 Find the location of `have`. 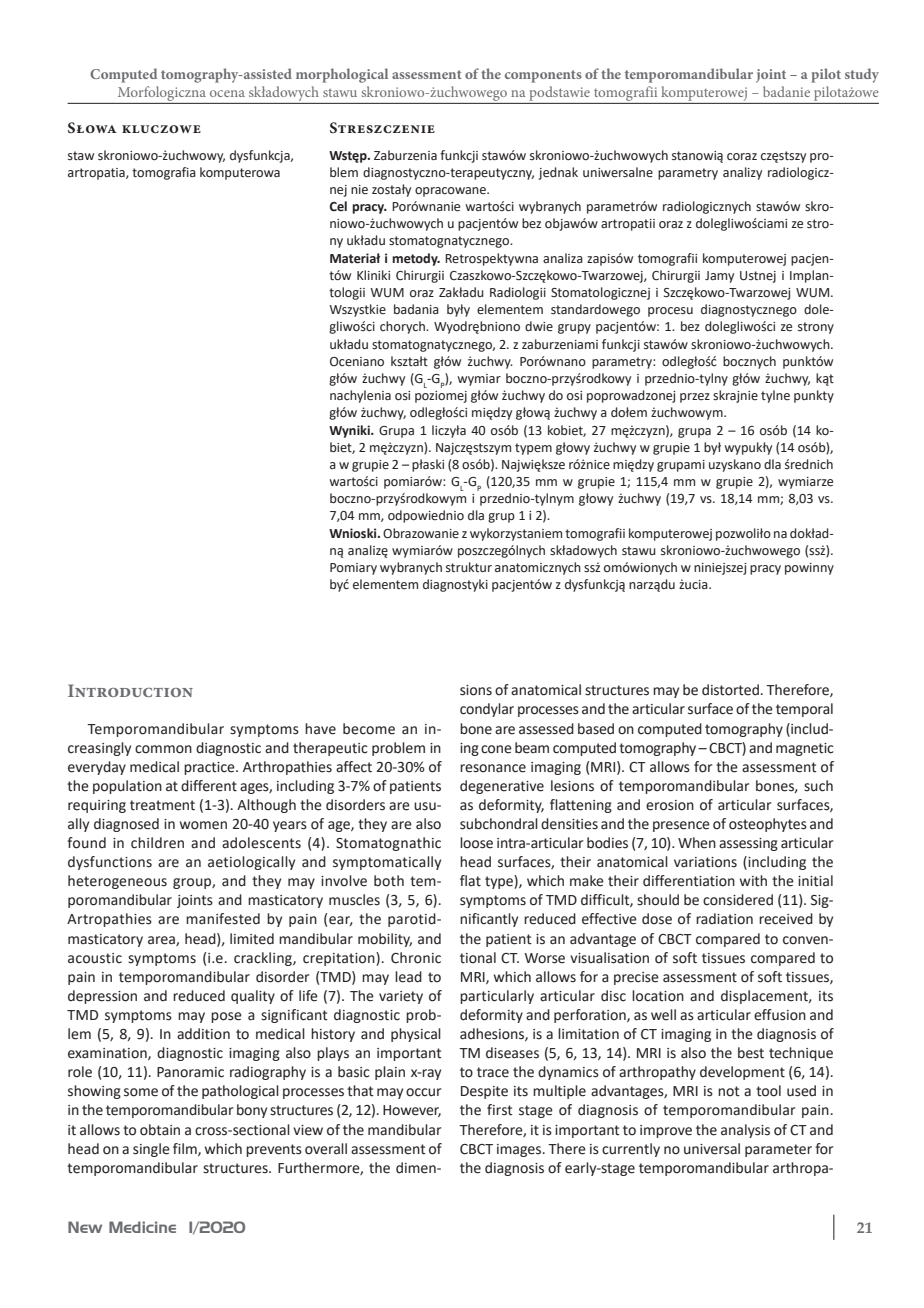

have is located at coordinates (320, 729).
